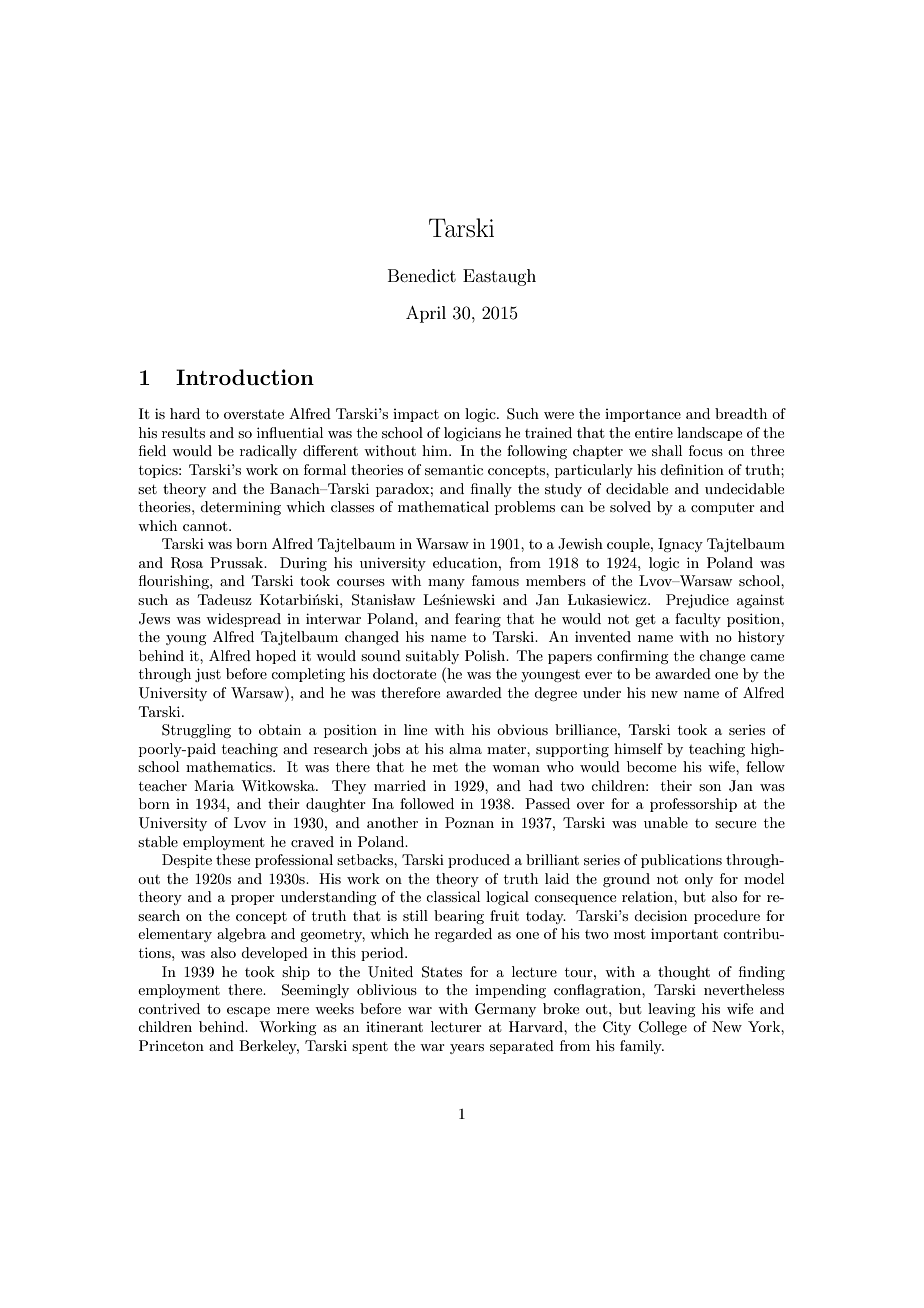  What do you see at coordinates (710, 787) in the document?
I see `son` at bounding box center [710, 787].
